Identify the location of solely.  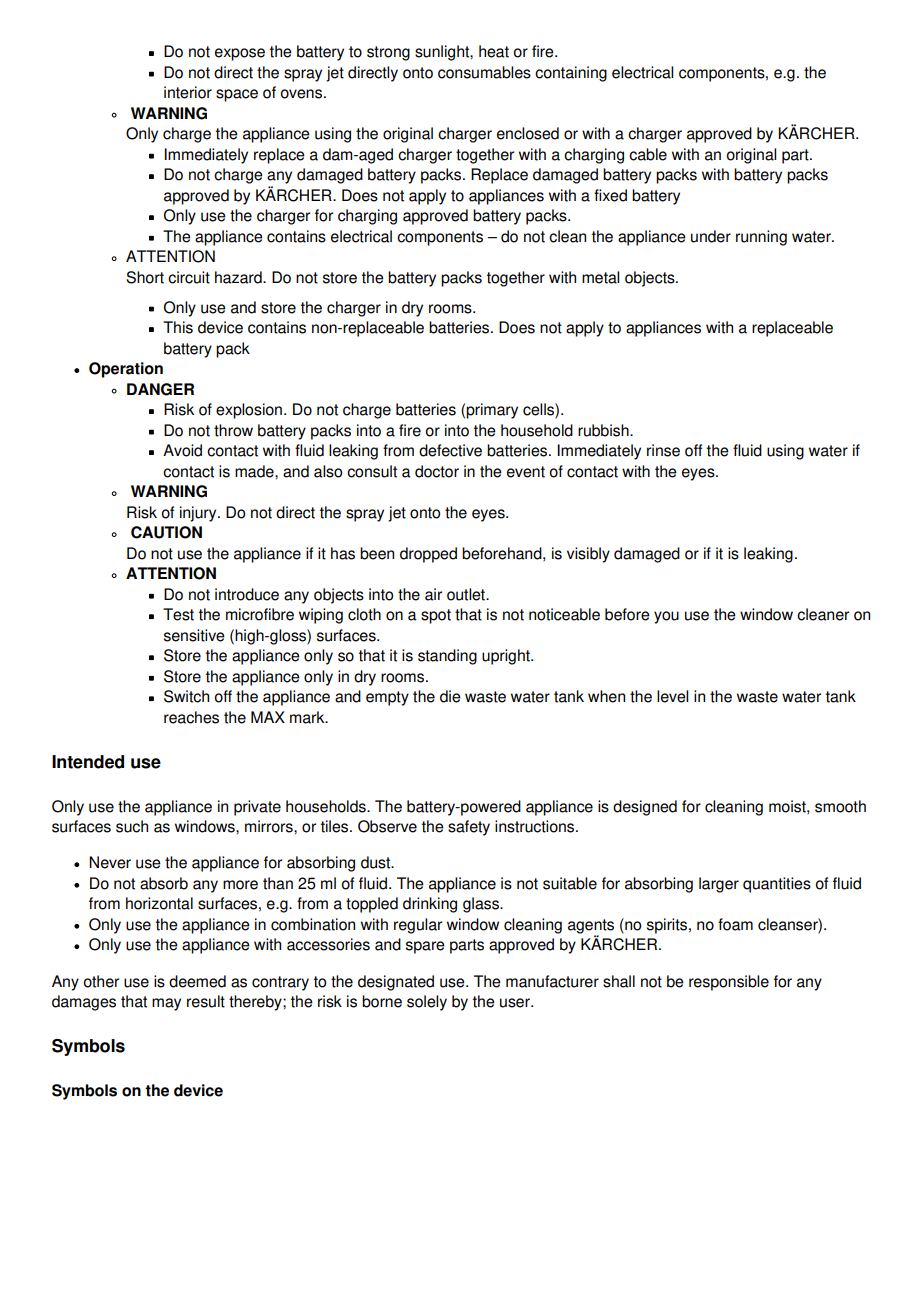
(427, 1003).
